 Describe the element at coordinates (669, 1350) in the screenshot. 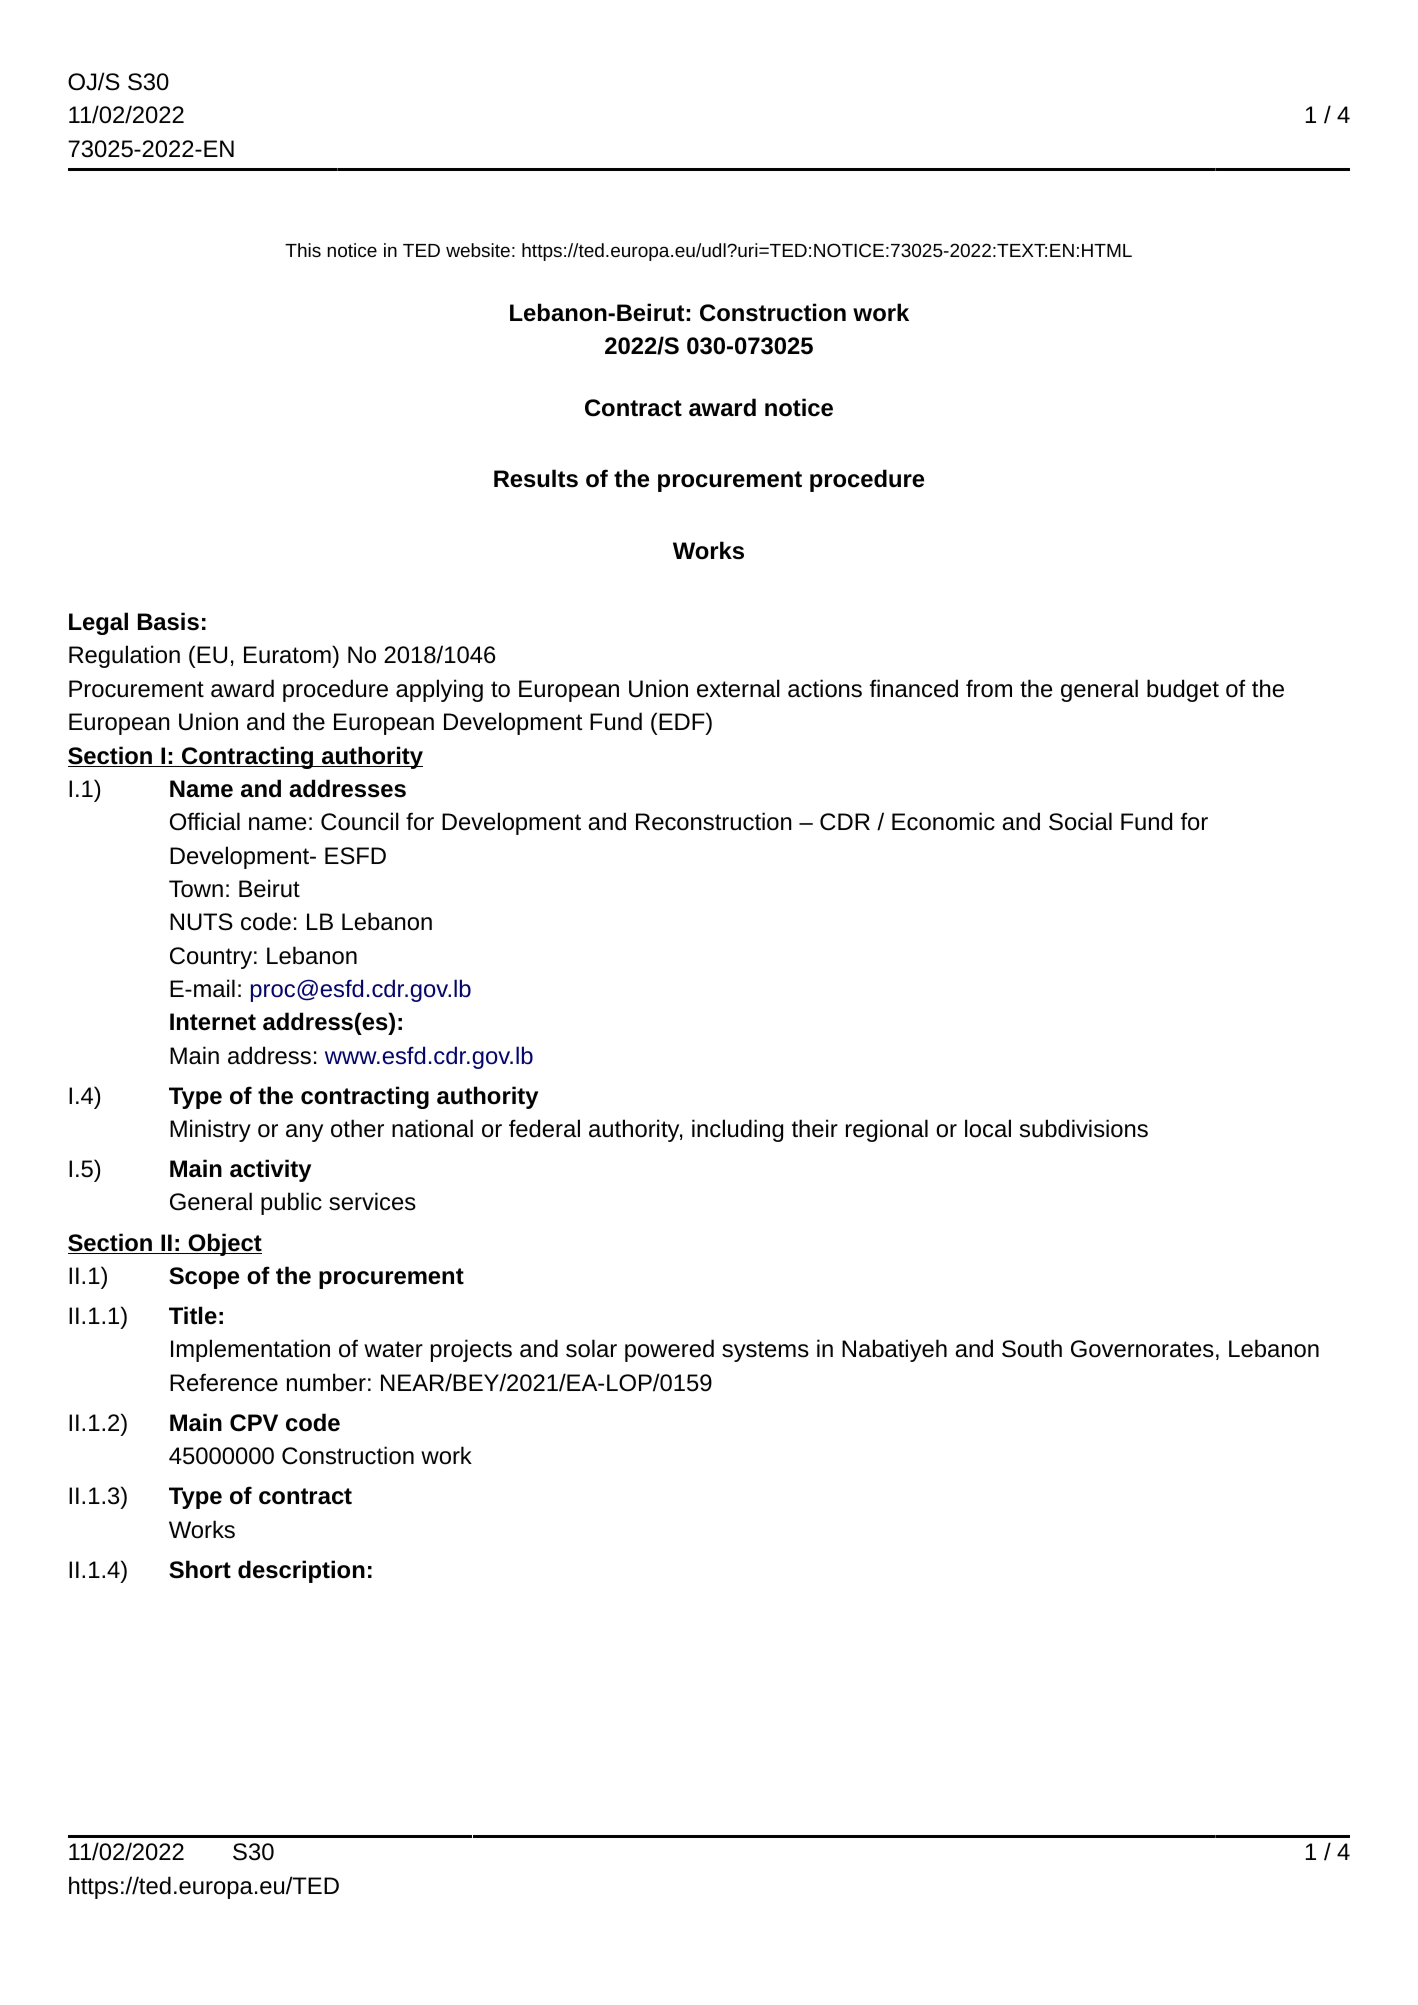

I see `powered` at that location.
